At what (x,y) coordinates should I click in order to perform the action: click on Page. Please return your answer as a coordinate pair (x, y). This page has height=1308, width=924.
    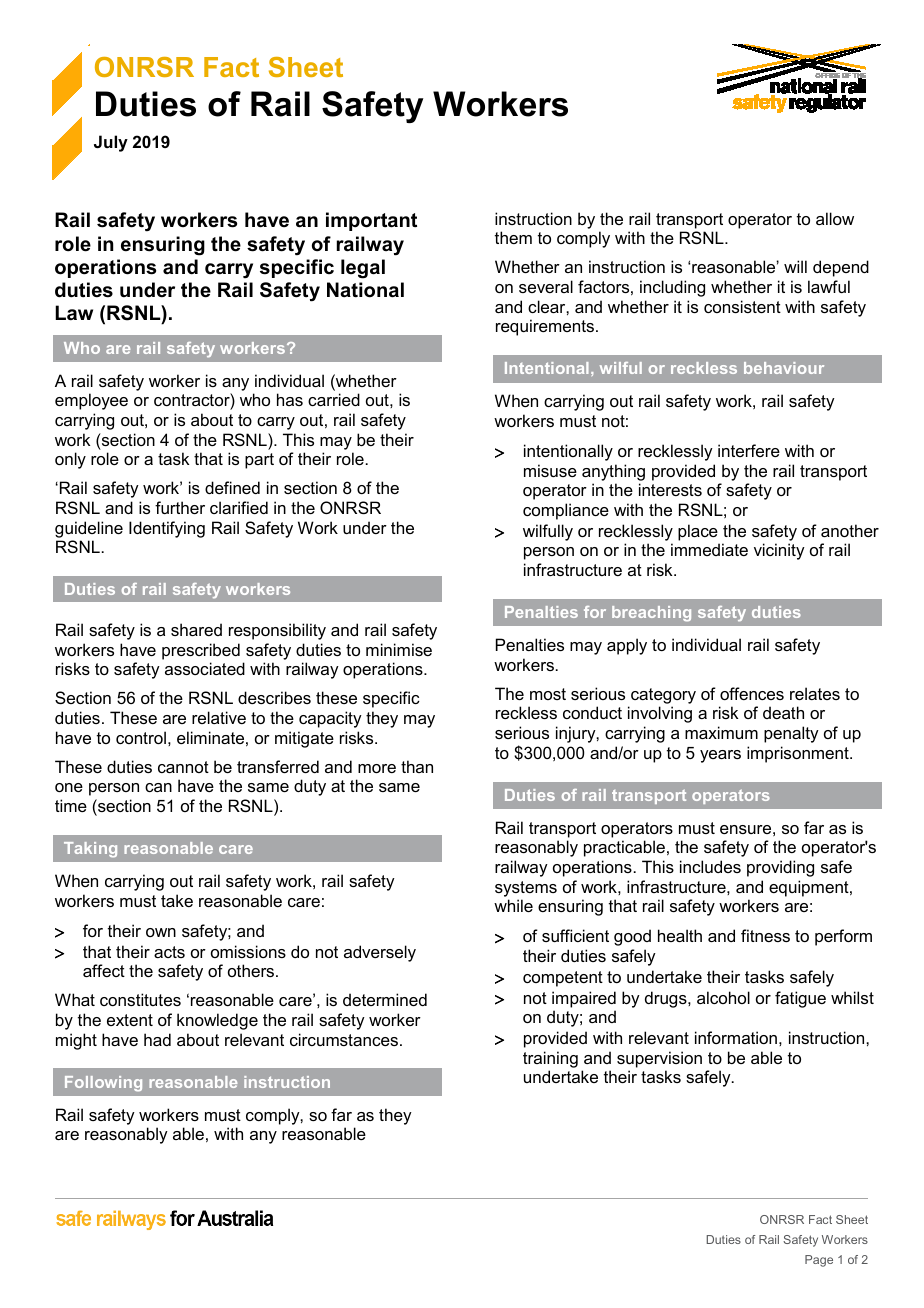
    Looking at the image, I should click on (819, 1261).
